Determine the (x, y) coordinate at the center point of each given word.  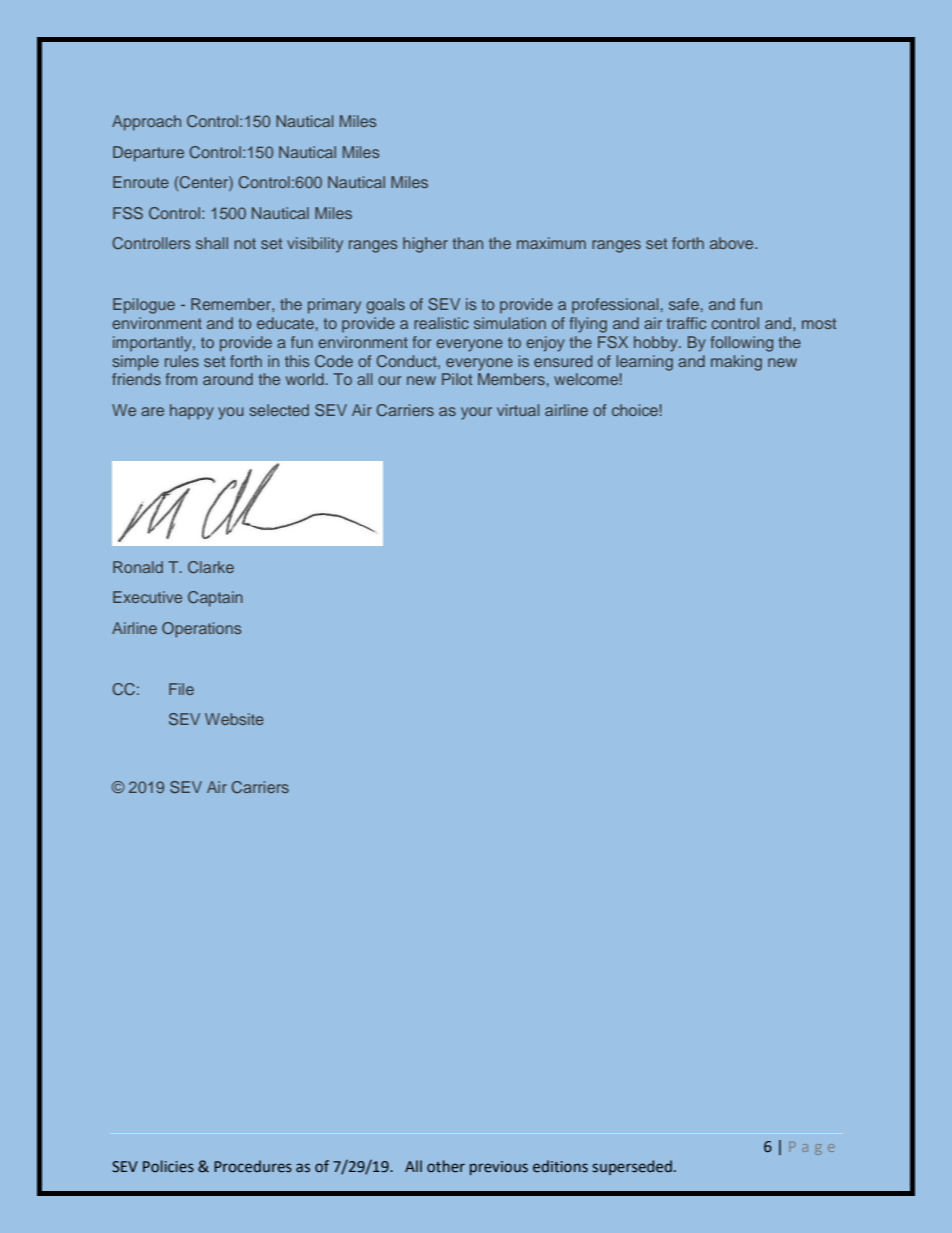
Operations (201, 630)
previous (499, 1168)
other (446, 1166)
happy (192, 412)
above (733, 243)
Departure (148, 154)
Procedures (253, 1166)
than (467, 243)
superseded (632, 1167)
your (476, 413)
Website (234, 719)
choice (635, 410)
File (181, 689)
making (736, 363)
